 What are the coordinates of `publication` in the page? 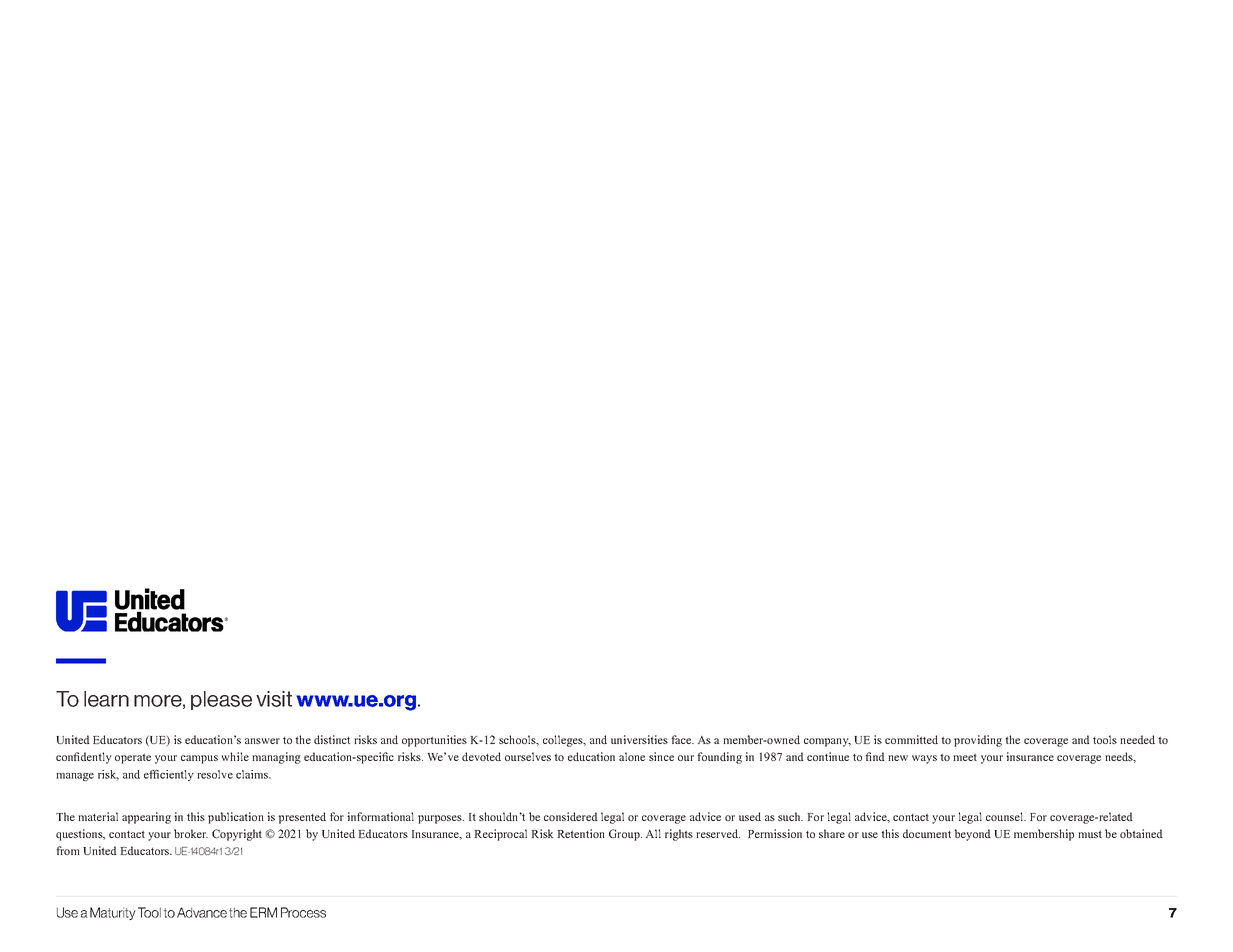 It's located at (236, 818).
